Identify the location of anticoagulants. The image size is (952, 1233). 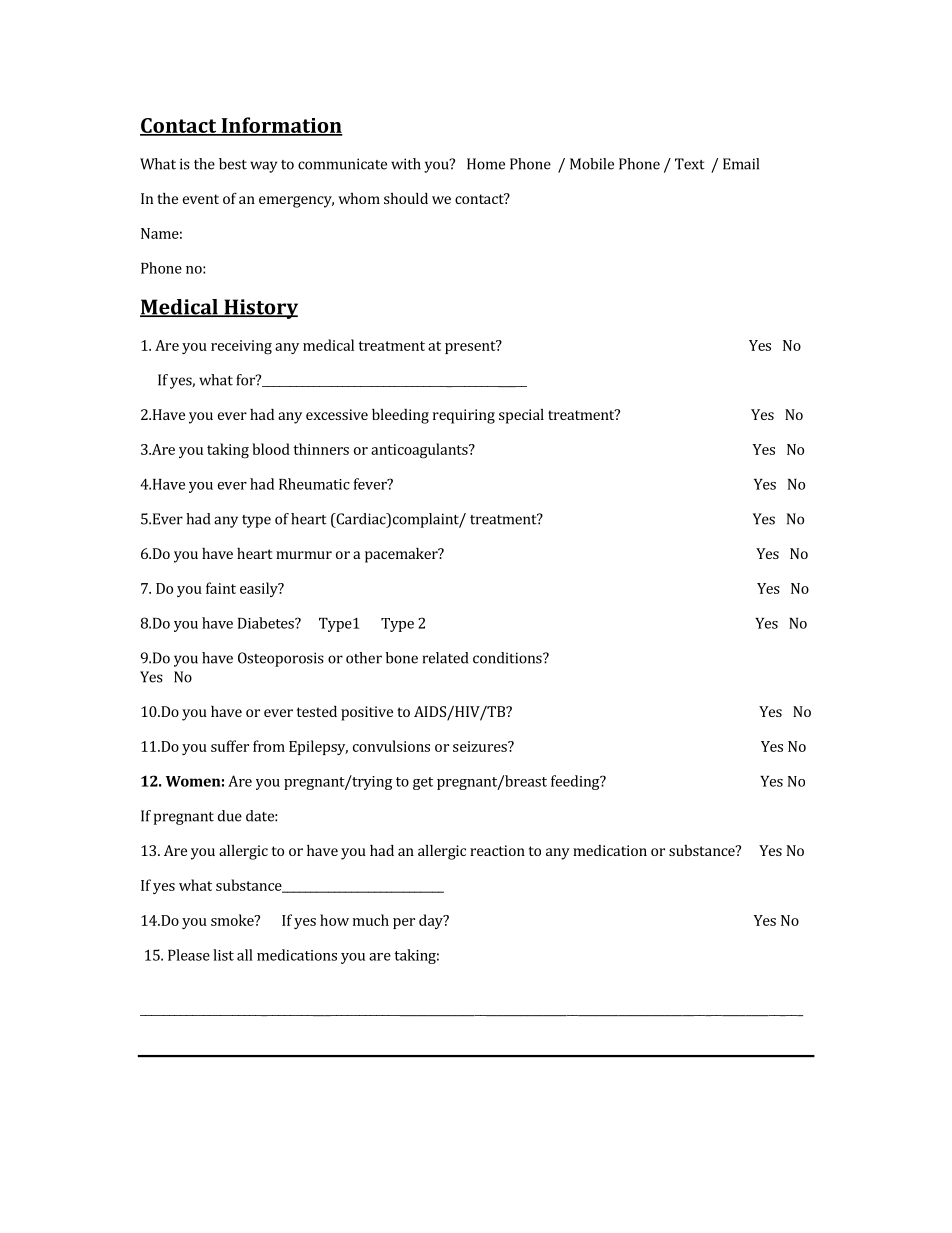
(420, 451).
